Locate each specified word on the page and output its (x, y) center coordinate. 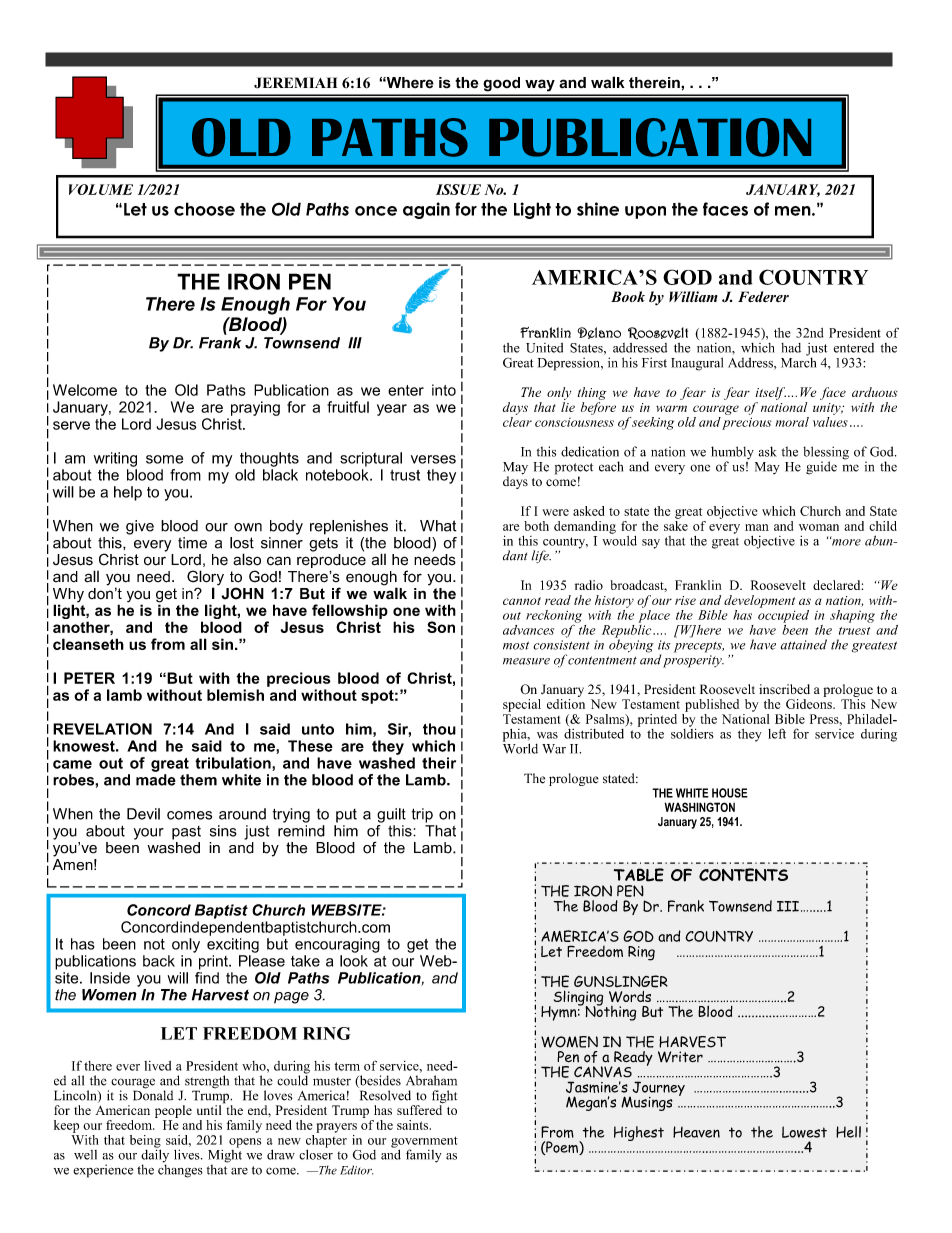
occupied (783, 615)
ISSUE (458, 189)
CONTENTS (743, 875)
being (145, 1142)
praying (255, 408)
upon (645, 212)
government (424, 1143)
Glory (205, 579)
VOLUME (101, 189)
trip (422, 815)
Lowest (804, 1132)
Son (441, 627)
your (149, 834)
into (444, 390)
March (798, 361)
